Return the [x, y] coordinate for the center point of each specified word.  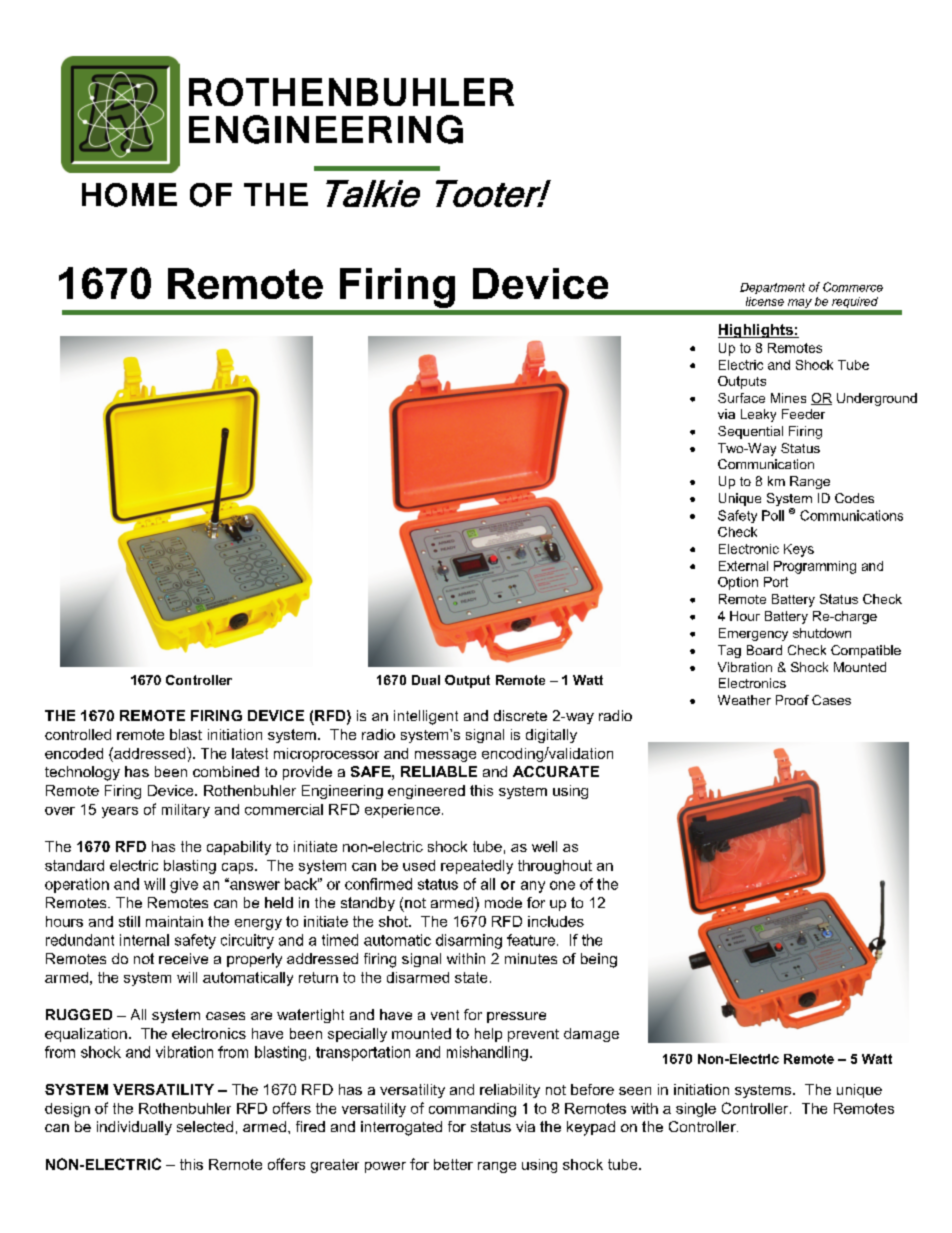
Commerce [853, 287]
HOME [129, 195]
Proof [792, 700]
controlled [78, 734]
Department [772, 288]
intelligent [426, 717]
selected [205, 1126]
